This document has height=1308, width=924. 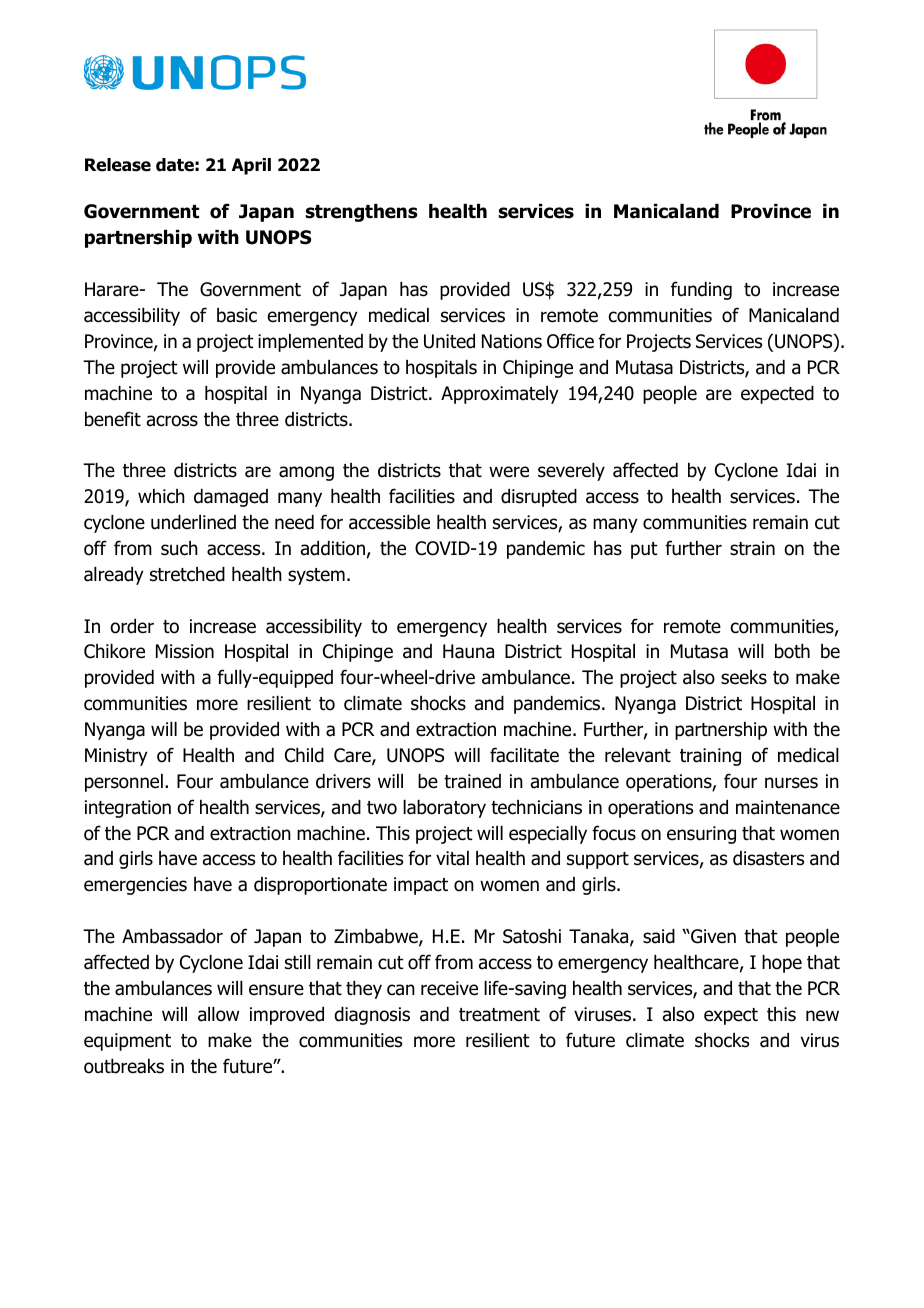 I want to click on system, so click(x=316, y=576).
